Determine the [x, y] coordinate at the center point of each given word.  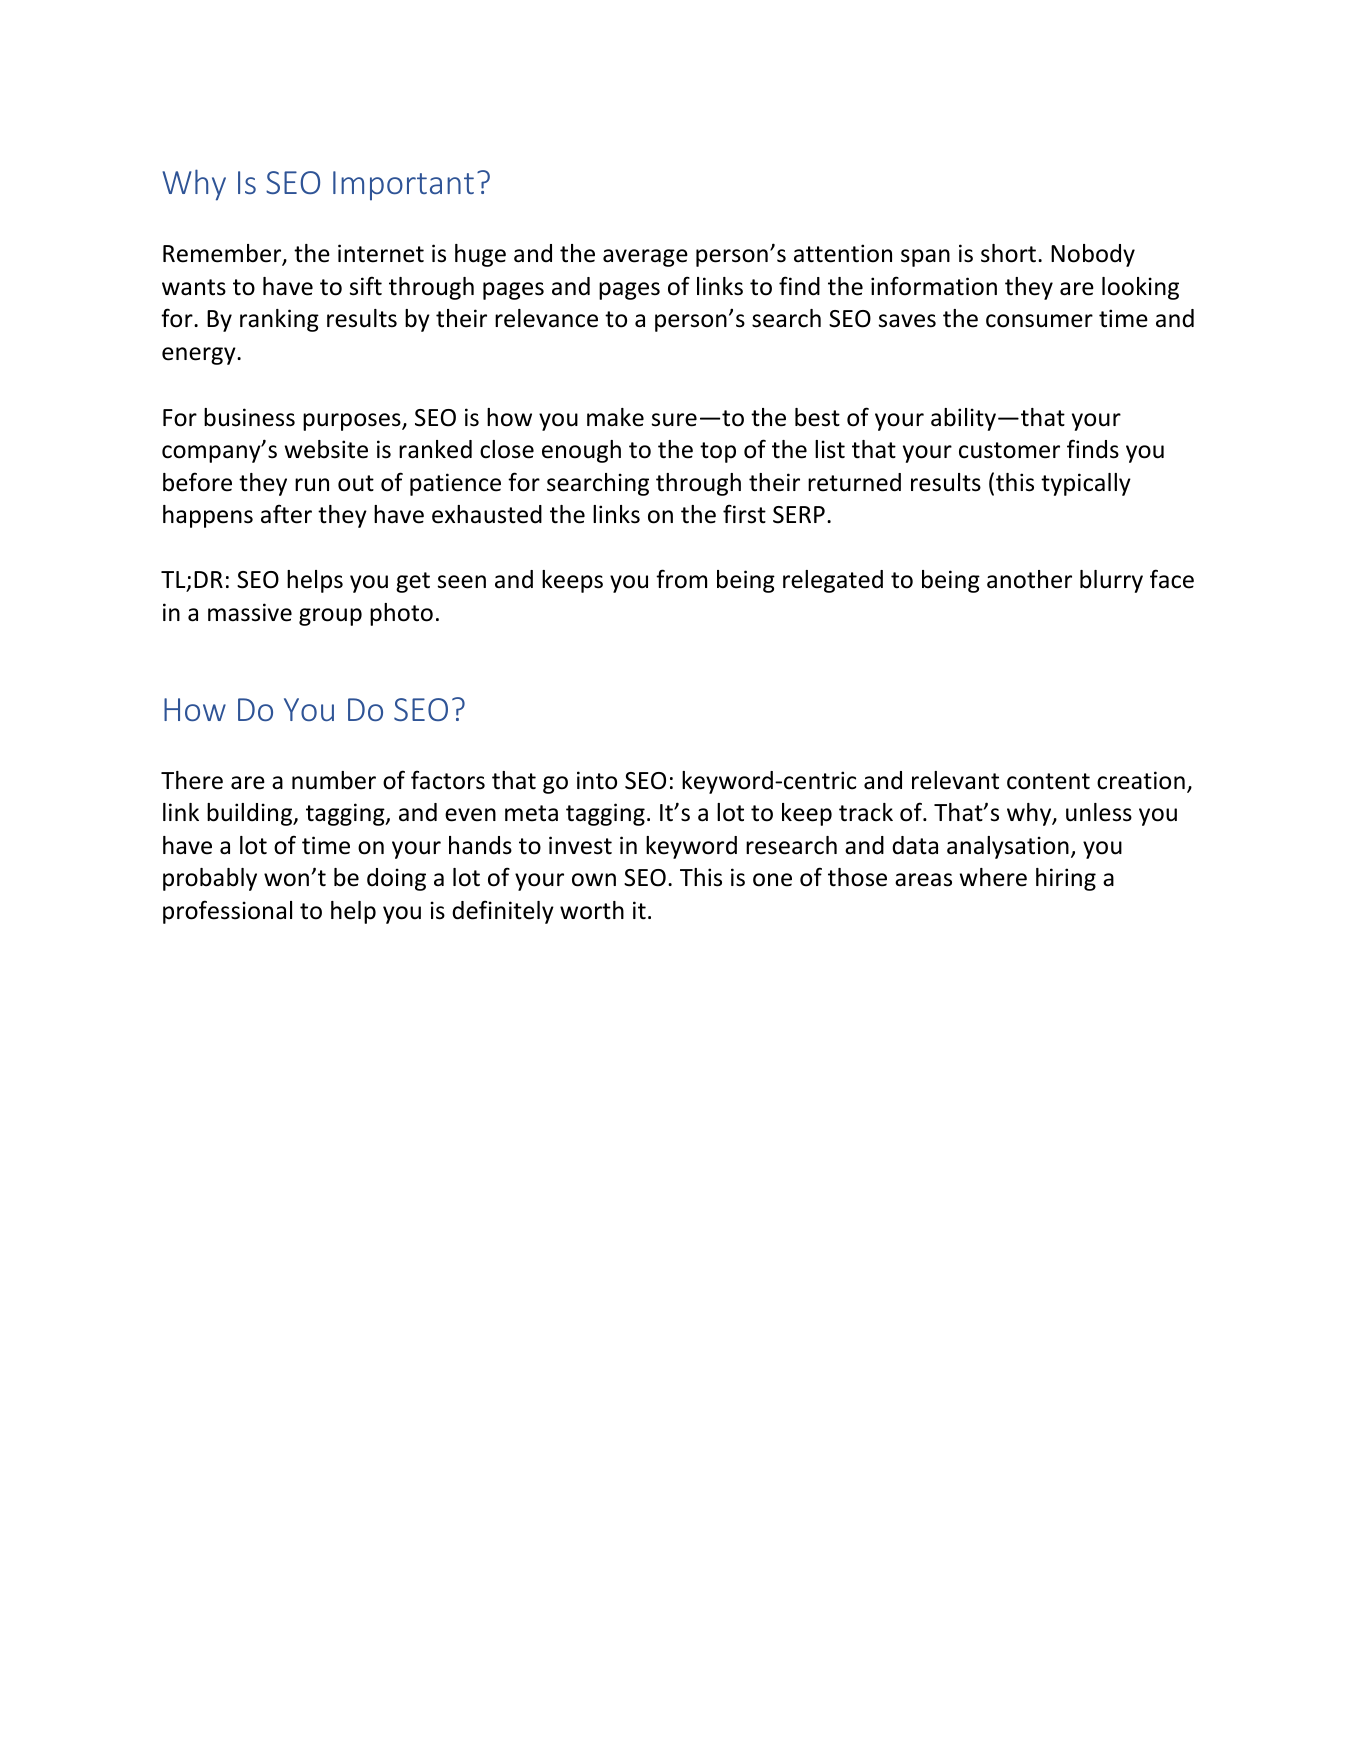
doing [396, 879]
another [1029, 579]
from [681, 579]
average [645, 258]
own [594, 880]
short [1010, 253]
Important [403, 186]
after [286, 514]
